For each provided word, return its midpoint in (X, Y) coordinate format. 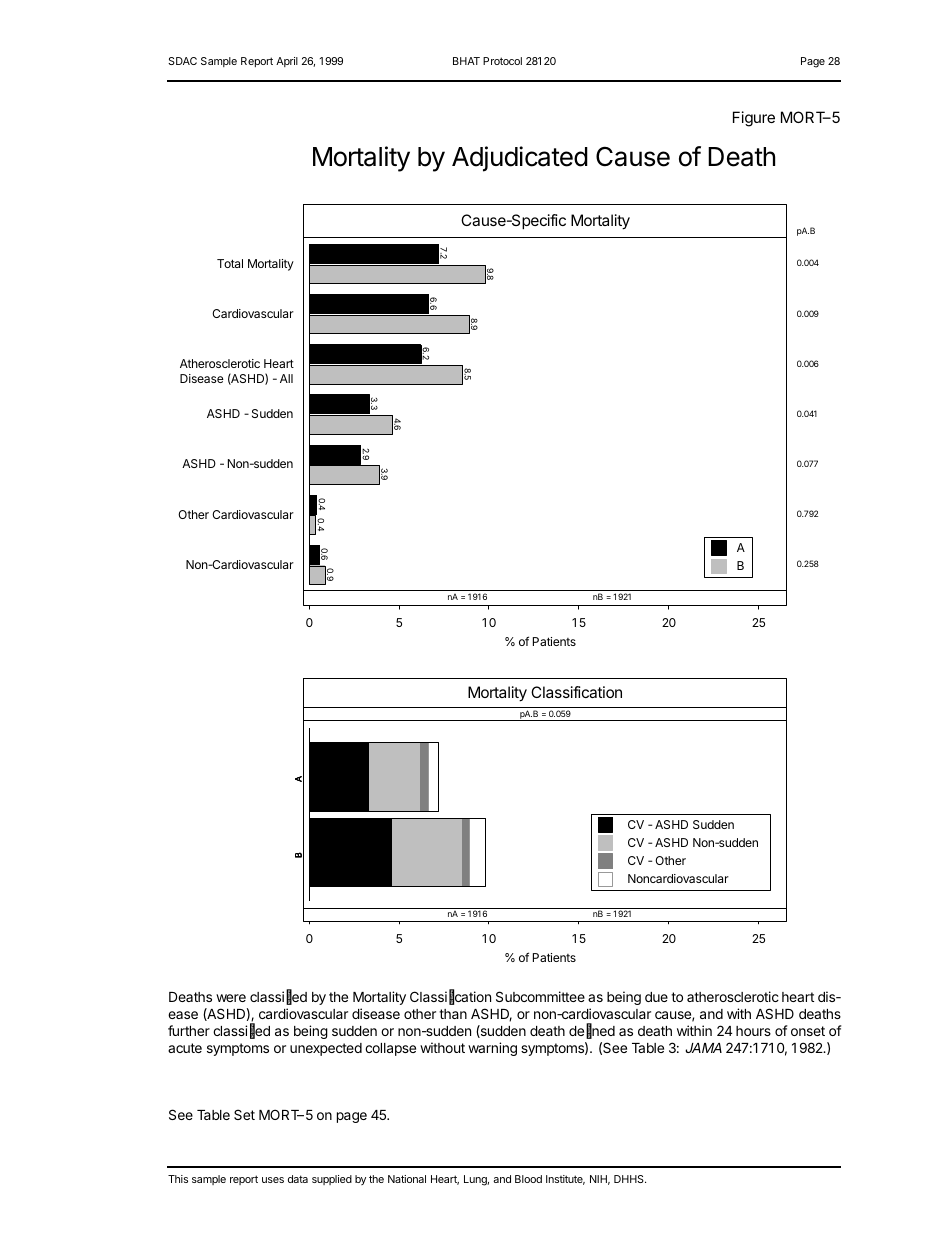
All (286, 378)
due (656, 997)
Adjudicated (520, 159)
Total (230, 263)
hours (753, 1031)
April (287, 62)
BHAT (466, 61)
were (231, 998)
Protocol (502, 61)
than (453, 1014)
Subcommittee (540, 996)
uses (273, 1180)
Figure (754, 119)
